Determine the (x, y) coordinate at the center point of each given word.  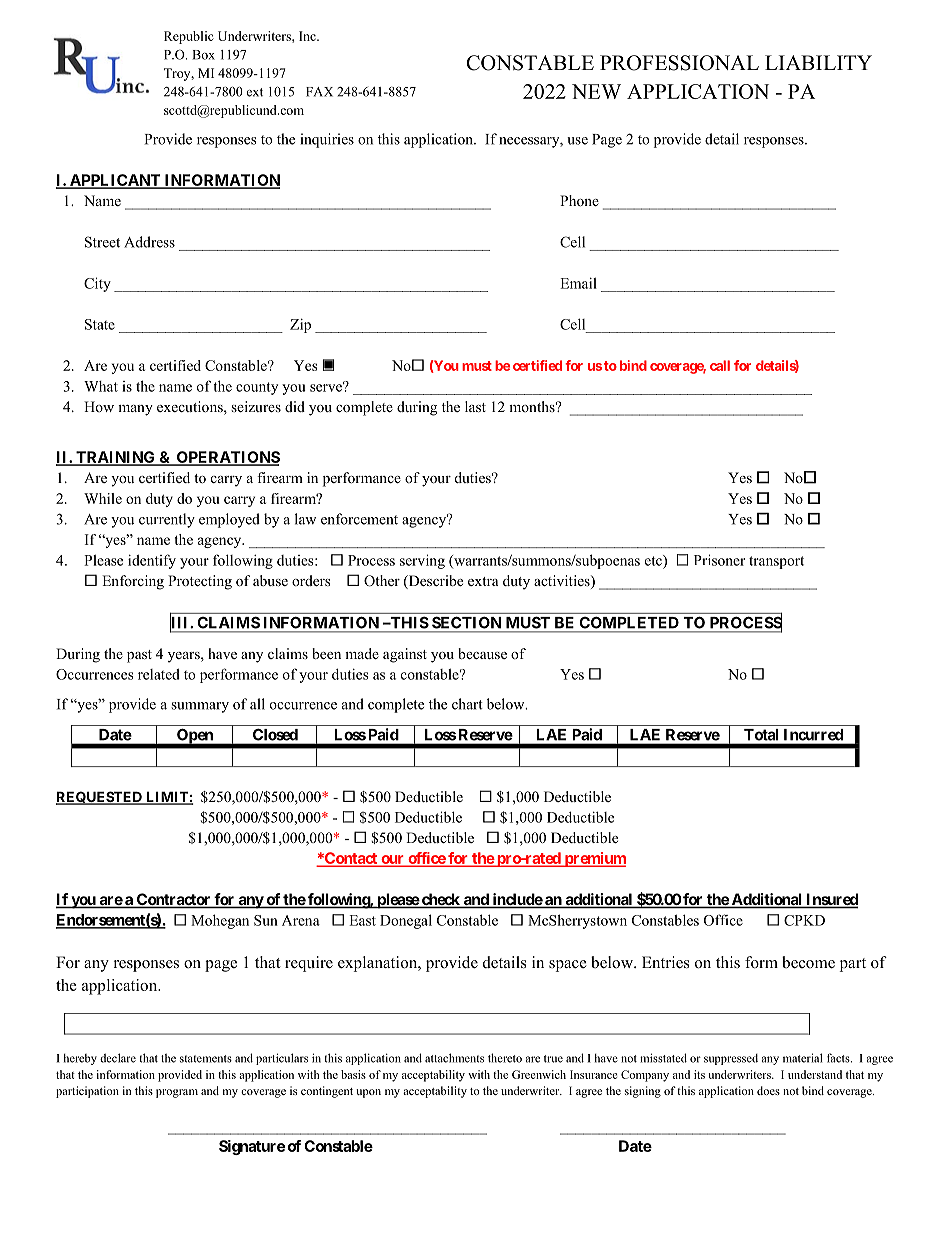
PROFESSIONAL (679, 63)
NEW (596, 91)
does (768, 1090)
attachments (454, 1058)
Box (203, 55)
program (177, 1093)
